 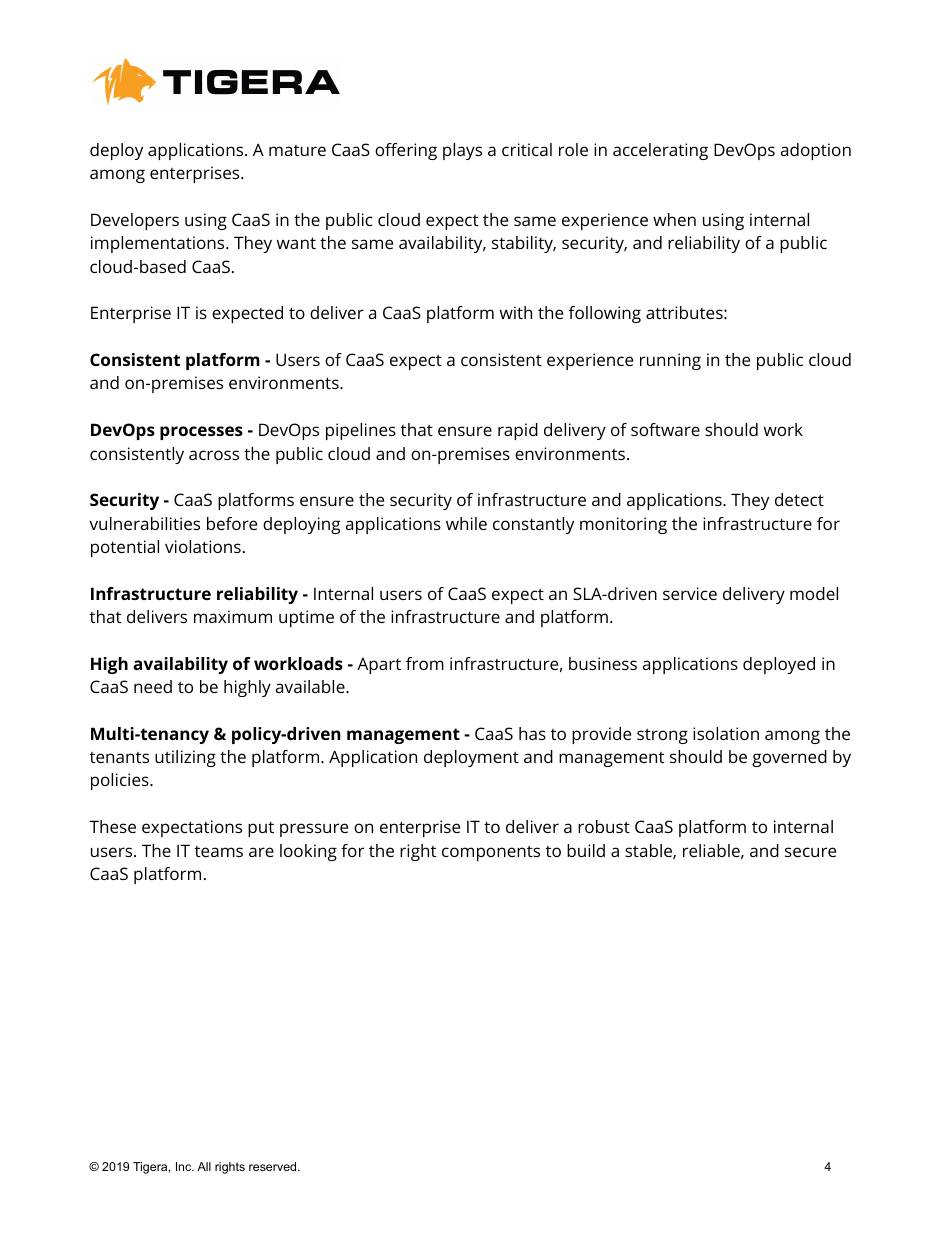 I want to click on processes, so click(x=201, y=433).
